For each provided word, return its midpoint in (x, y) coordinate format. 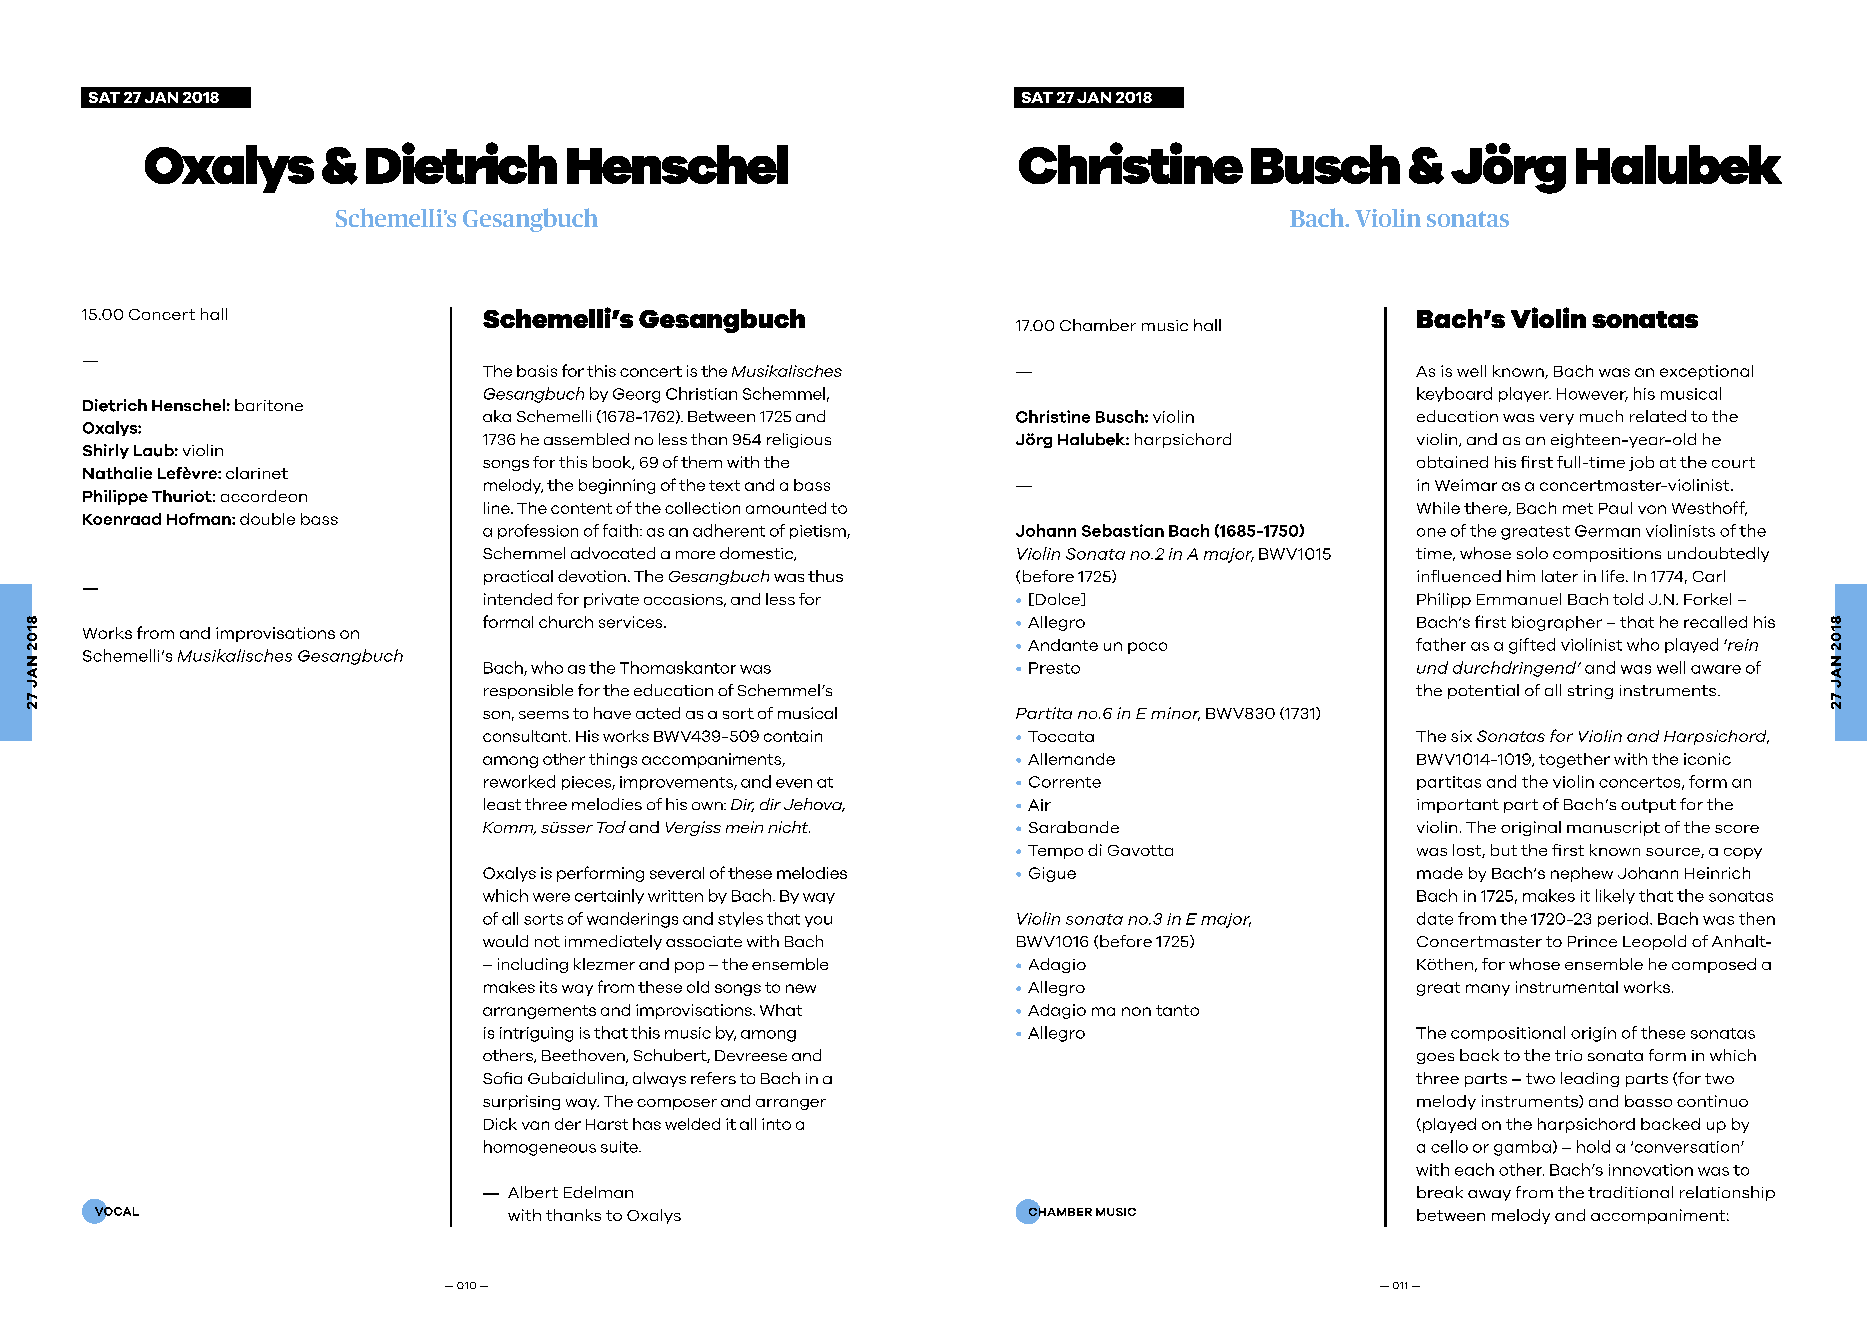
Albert (533, 1192)
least (502, 804)
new (801, 988)
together (1574, 760)
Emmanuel (1519, 599)
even (794, 783)
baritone (269, 405)
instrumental (1567, 987)
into (776, 1124)
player (1525, 394)
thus (825, 576)
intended (518, 599)
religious (799, 440)
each (1474, 1169)
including (533, 965)
